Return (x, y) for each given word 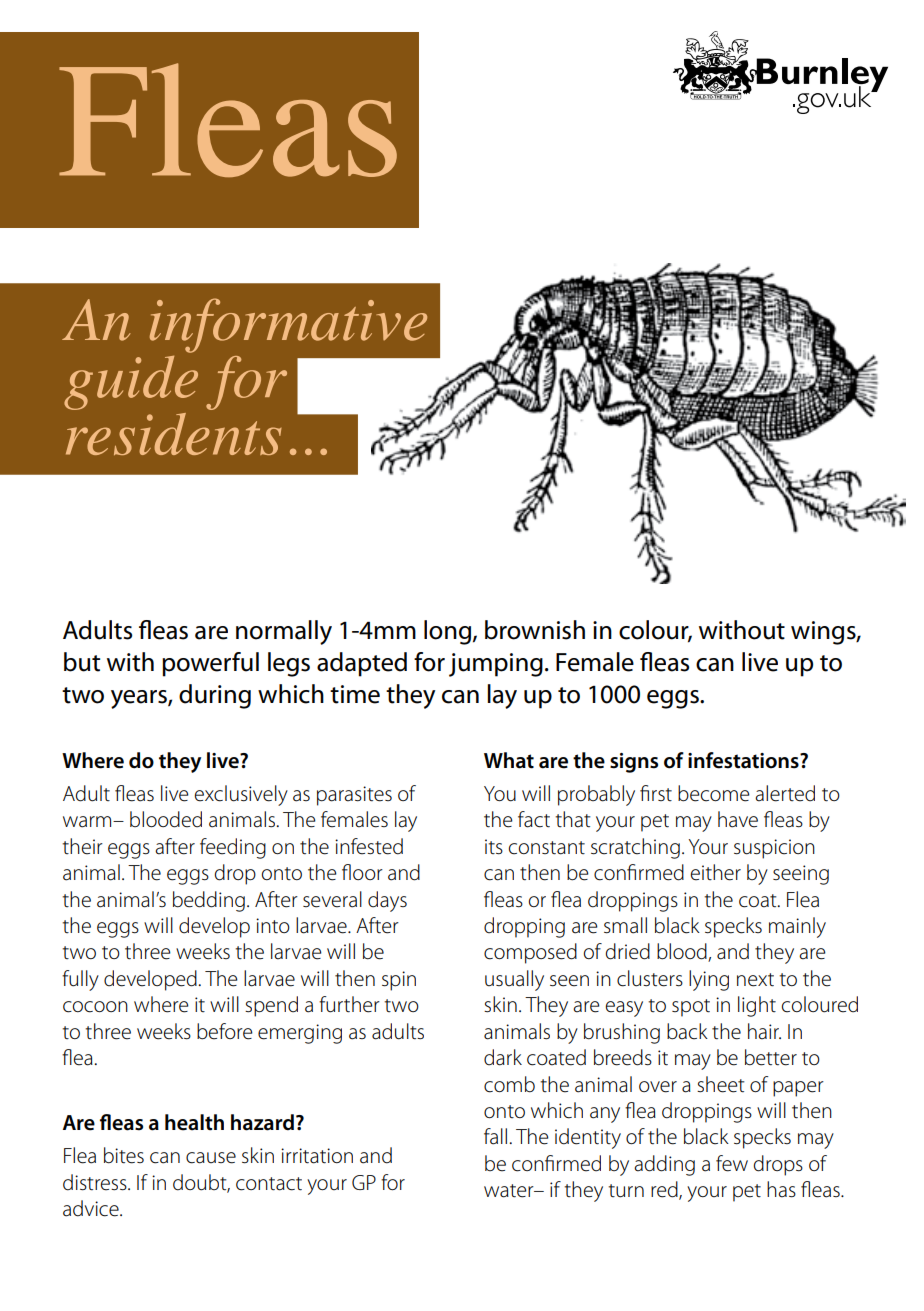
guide (131, 383)
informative (288, 325)
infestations (744, 760)
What (509, 760)
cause (211, 1158)
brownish (535, 630)
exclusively (241, 795)
